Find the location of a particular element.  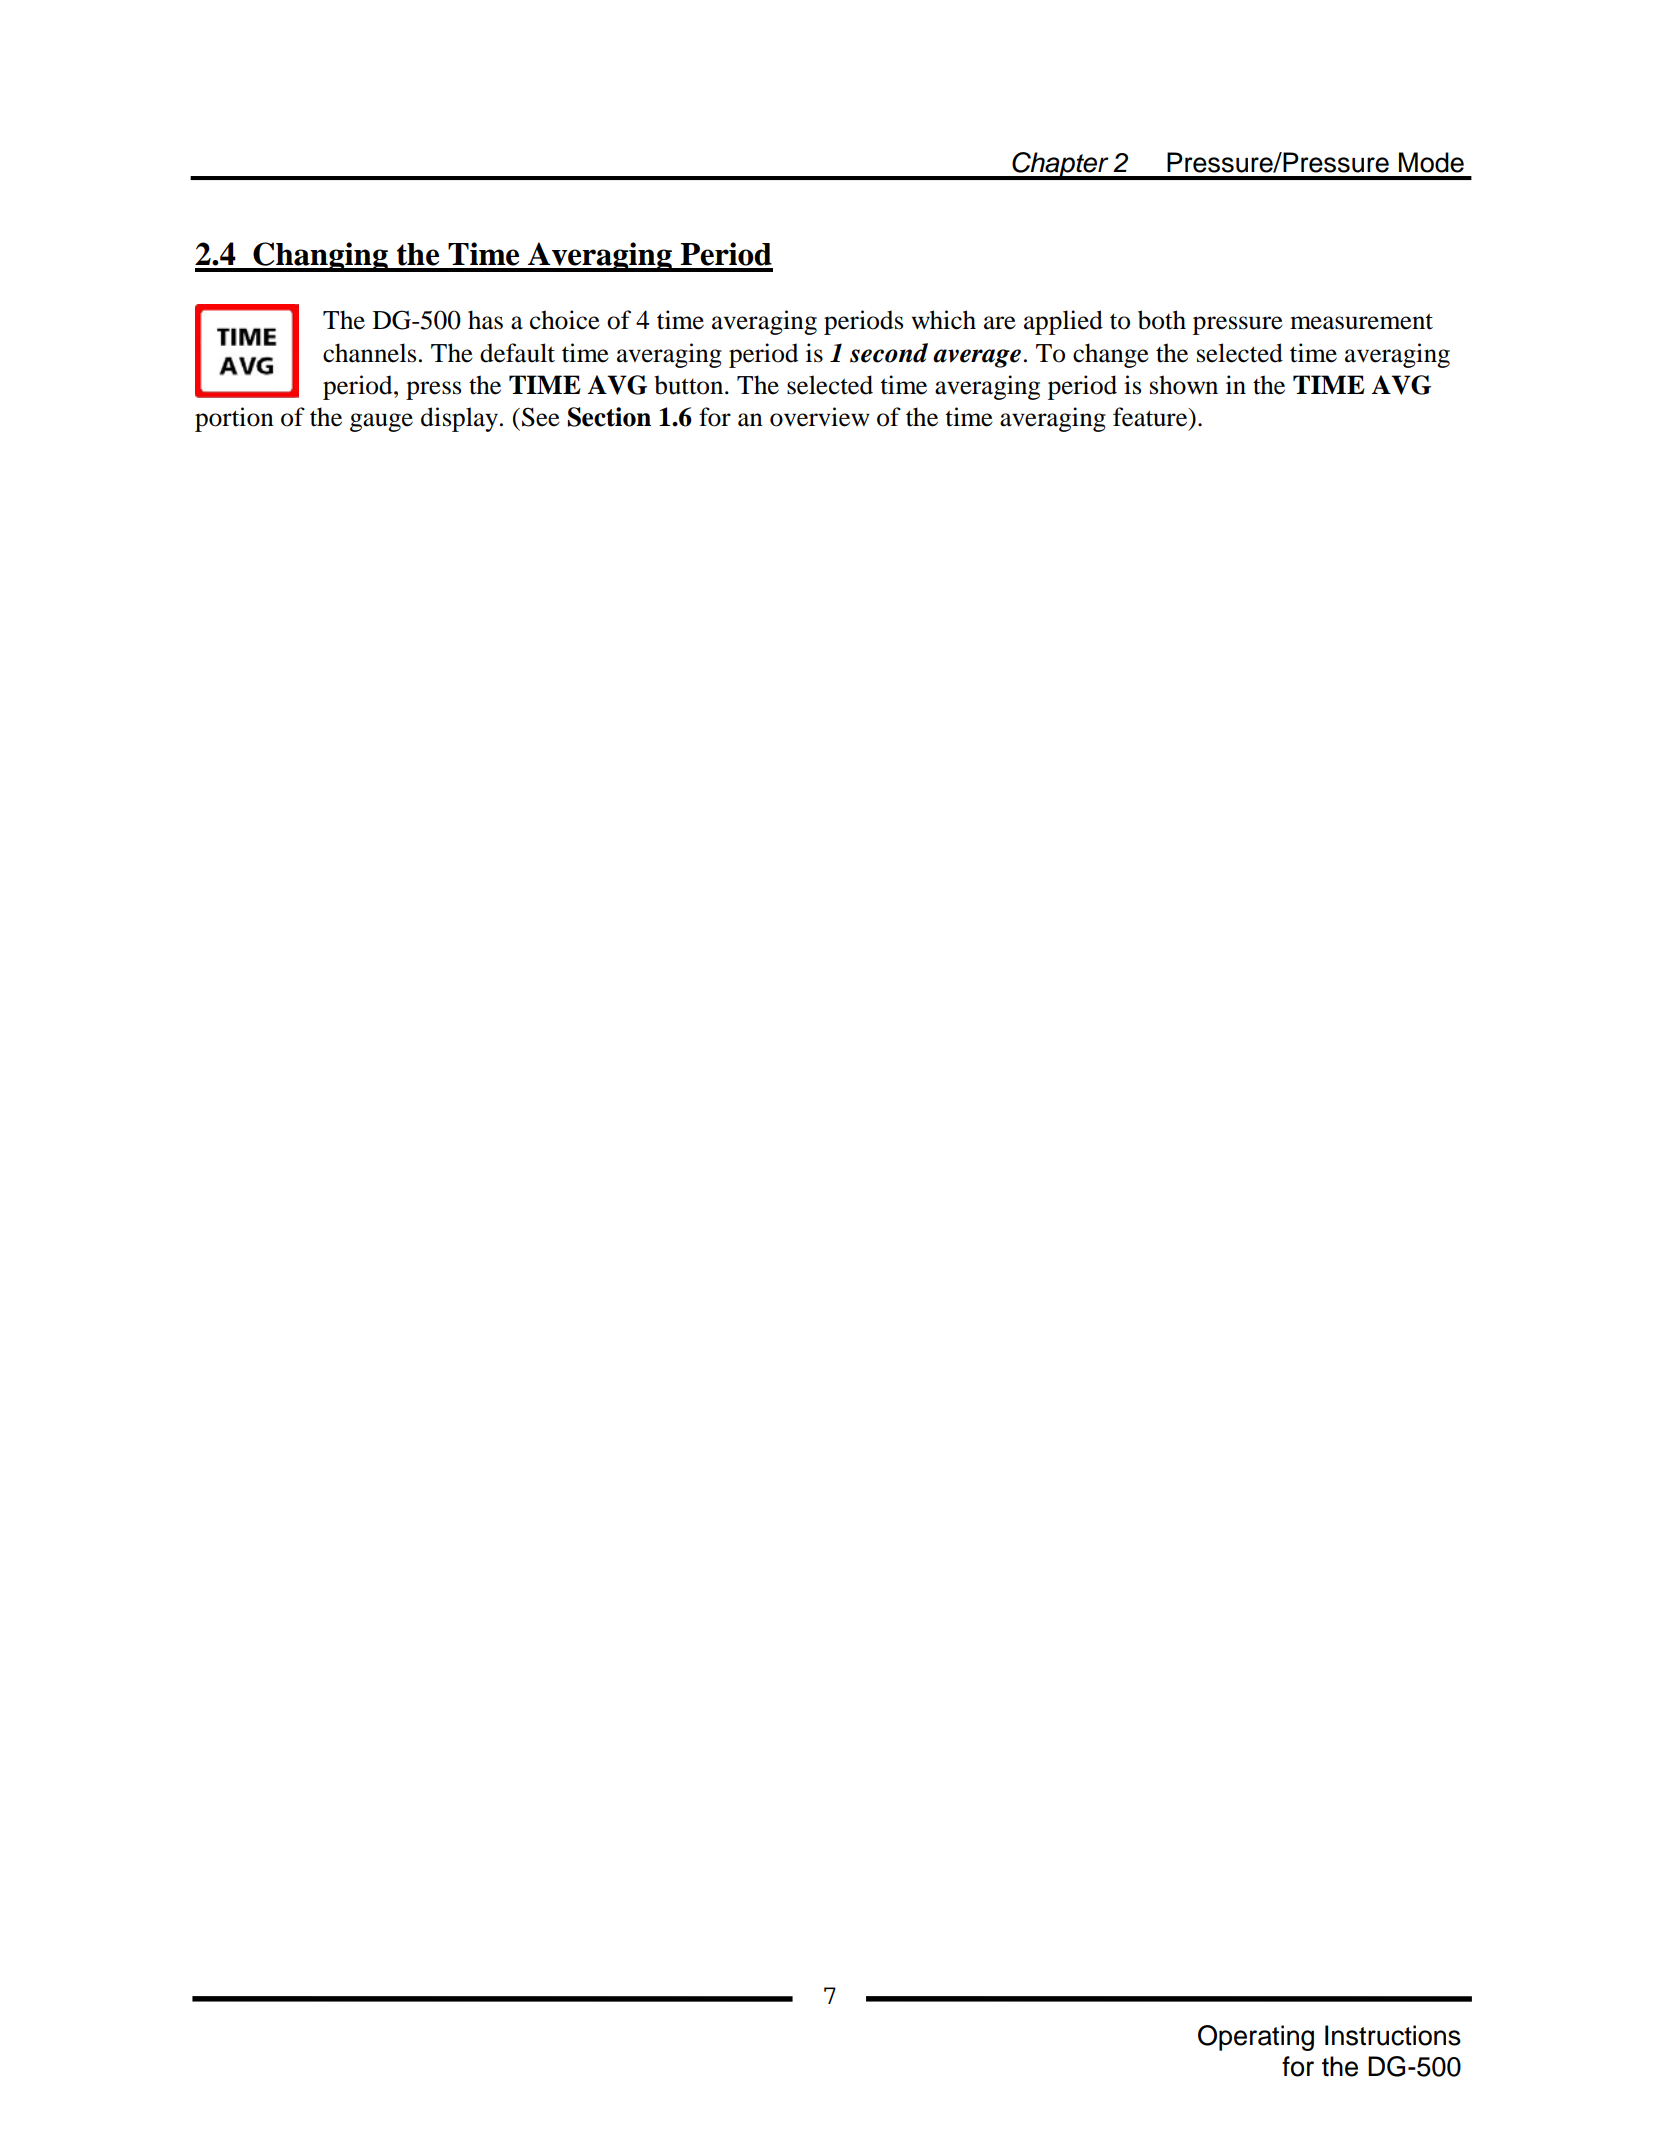

Instructions is located at coordinates (1393, 2035).
